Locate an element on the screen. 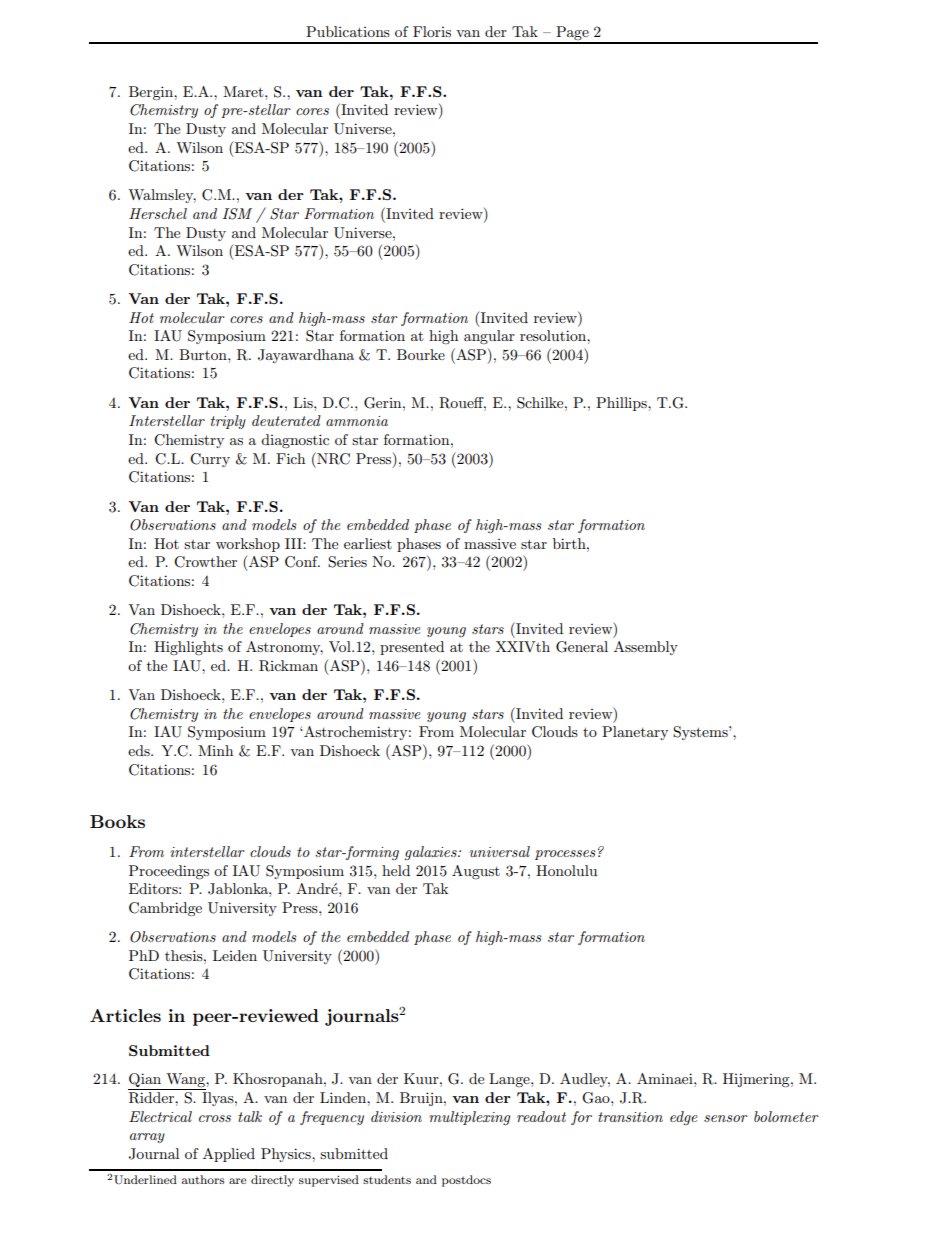 This screenshot has width=952, height=1233. Publications is located at coordinates (348, 31).
